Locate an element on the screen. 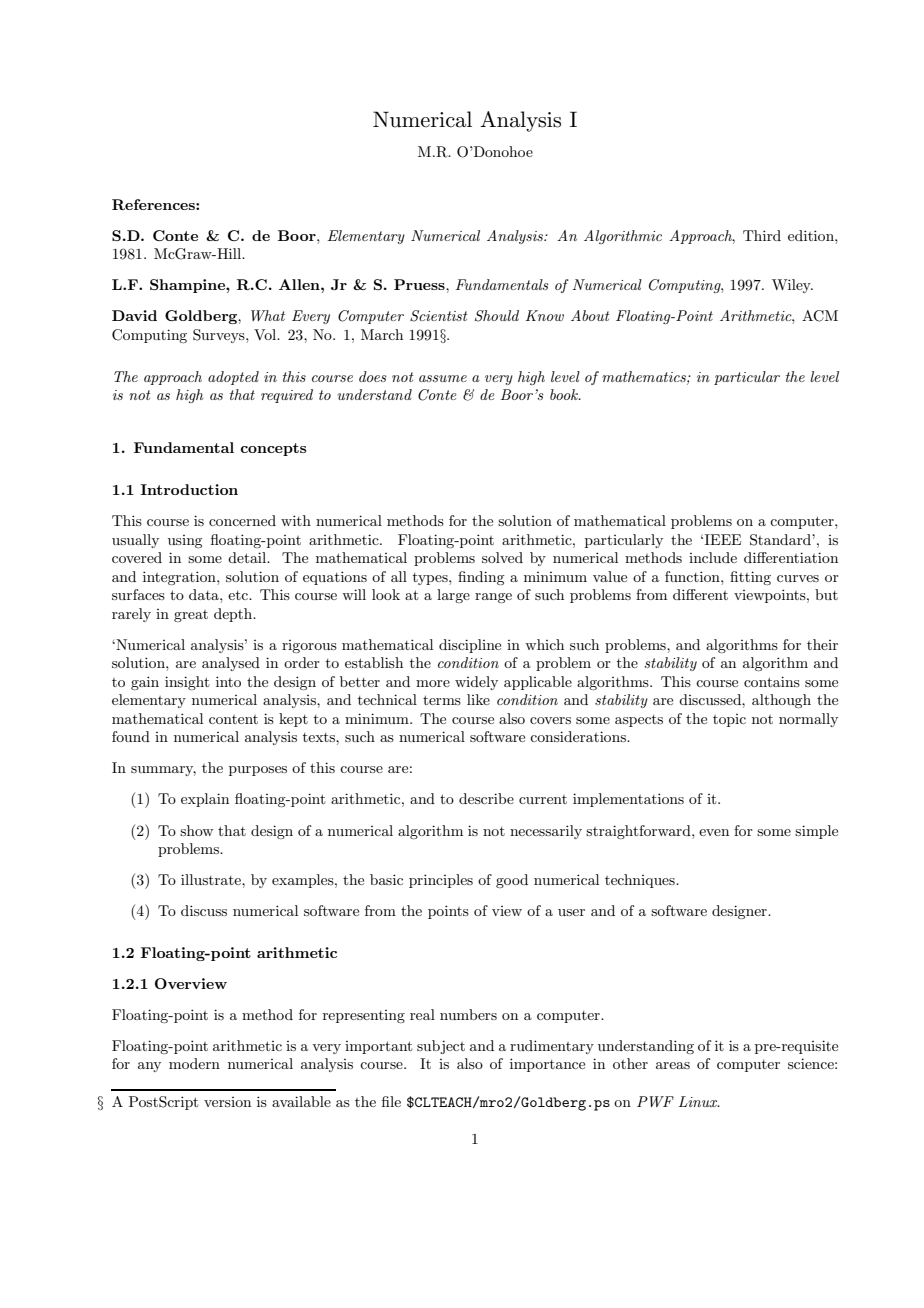  Third is located at coordinates (762, 235).
